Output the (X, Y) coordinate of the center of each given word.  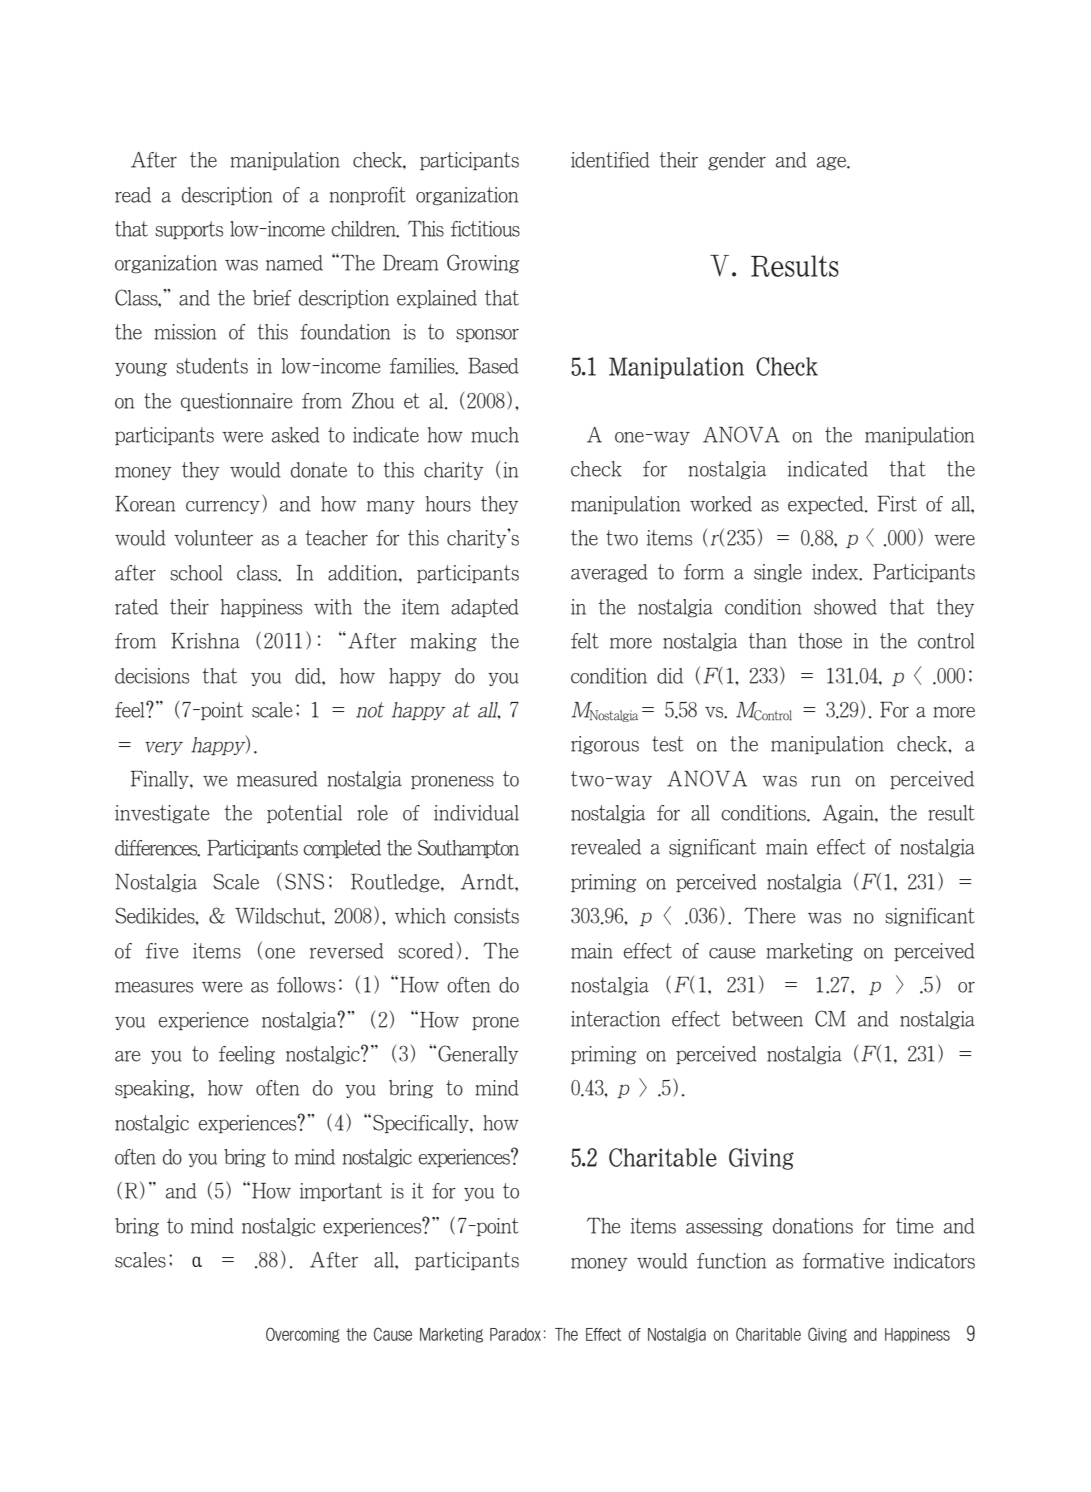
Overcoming (303, 1335)
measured (277, 779)
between (767, 1019)
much (495, 435)
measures (154, 987)
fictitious (485, 229)
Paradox (515, 1334)
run (826, 781)
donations (813, 1226)
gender (737, 161)
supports (189, 230)
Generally (478, 1054)
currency (223, 507)
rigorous (605, 745)
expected (827, 505)
